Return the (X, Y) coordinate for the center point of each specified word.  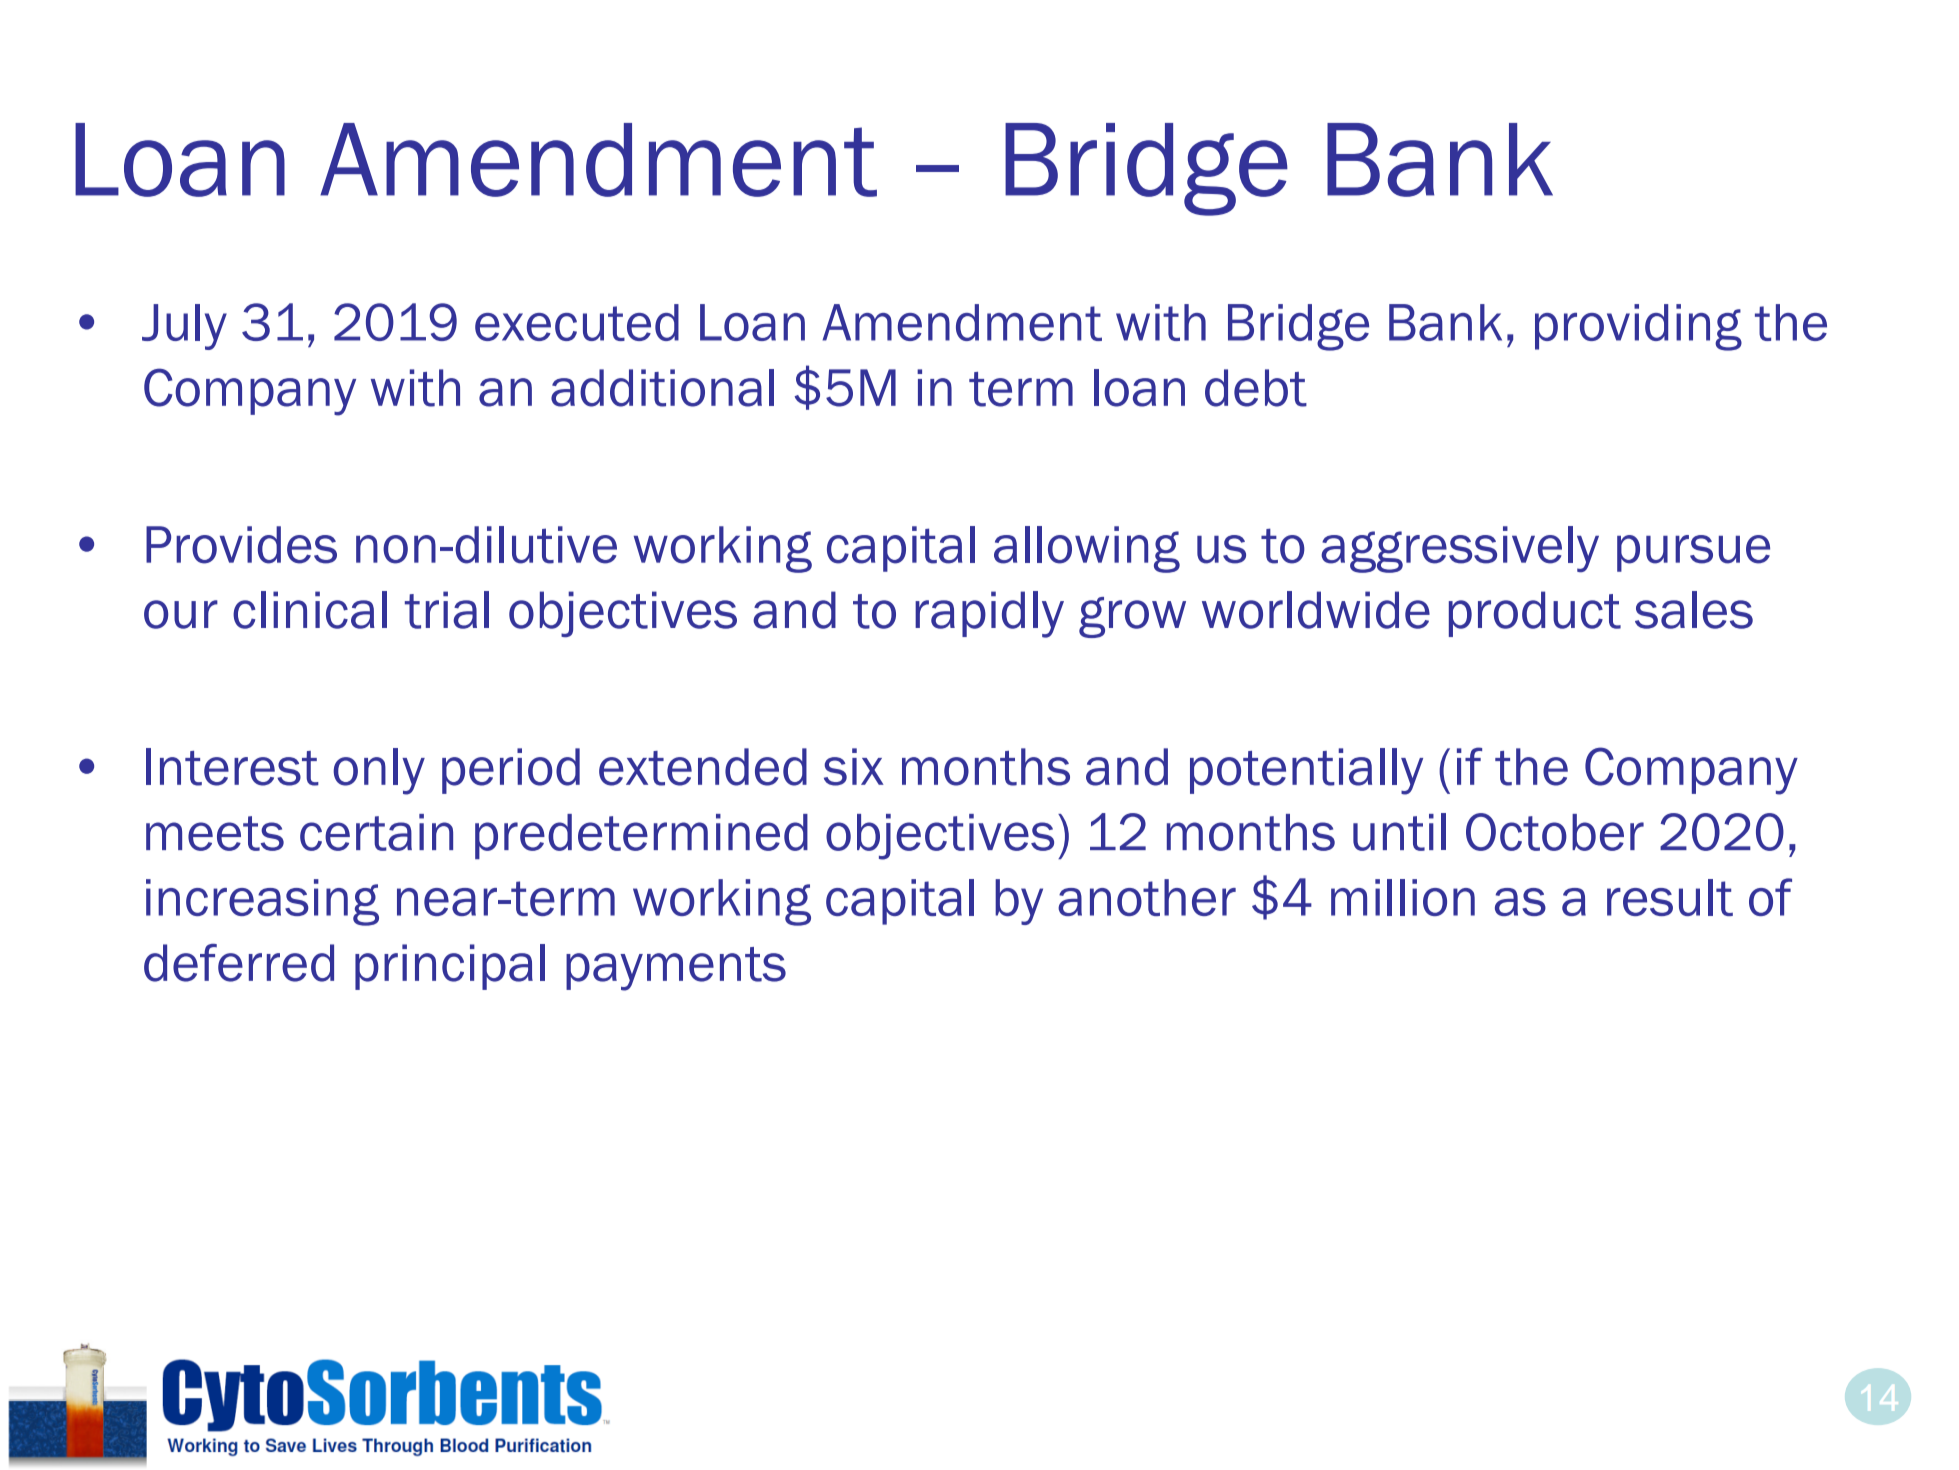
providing (1638, 327)
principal (450, 967)
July (184, 327)
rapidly (989, 614)
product (1535, 614)
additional (662, 388)
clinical (310, 610)
